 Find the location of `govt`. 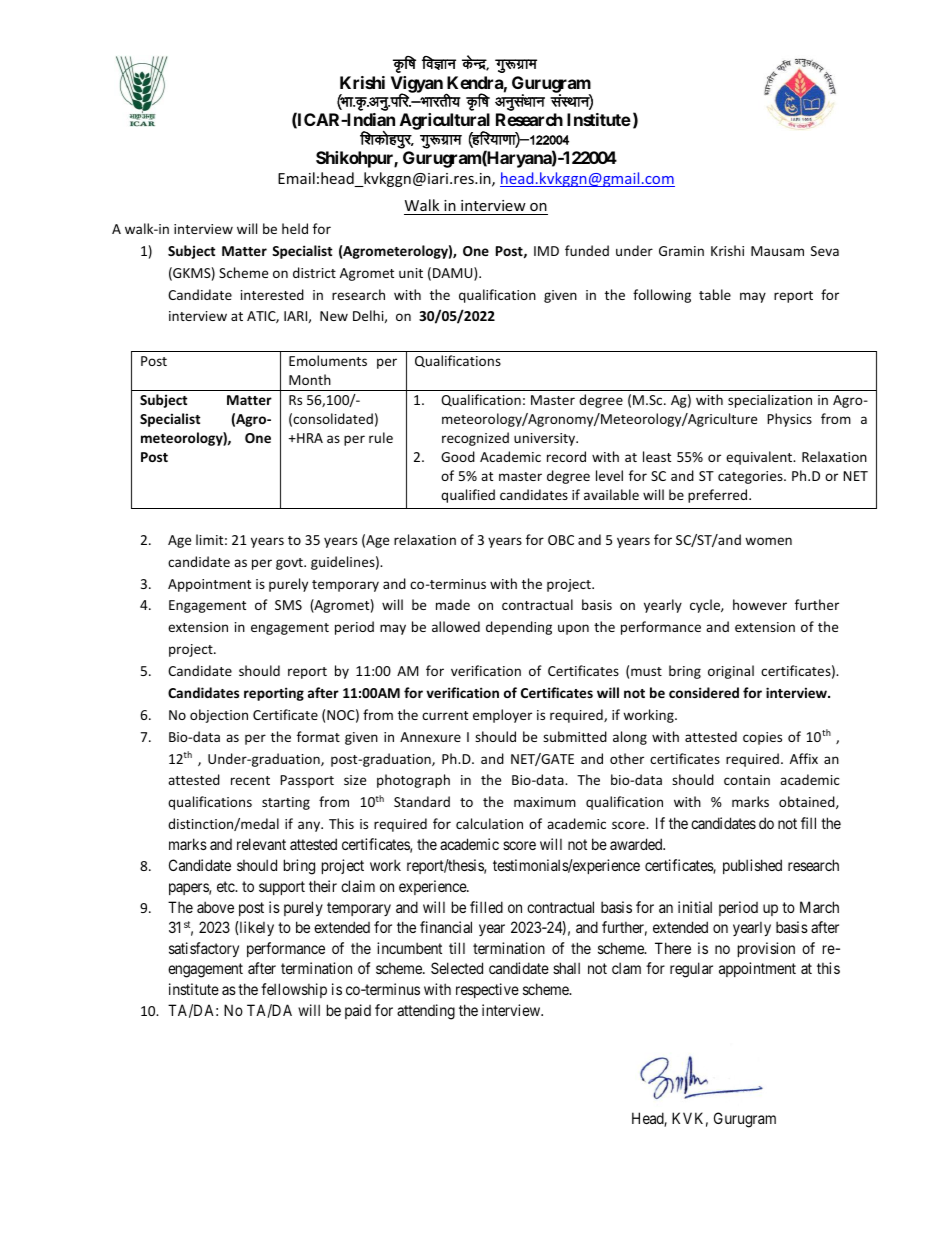

govt is located at coordinates (290, 564).
